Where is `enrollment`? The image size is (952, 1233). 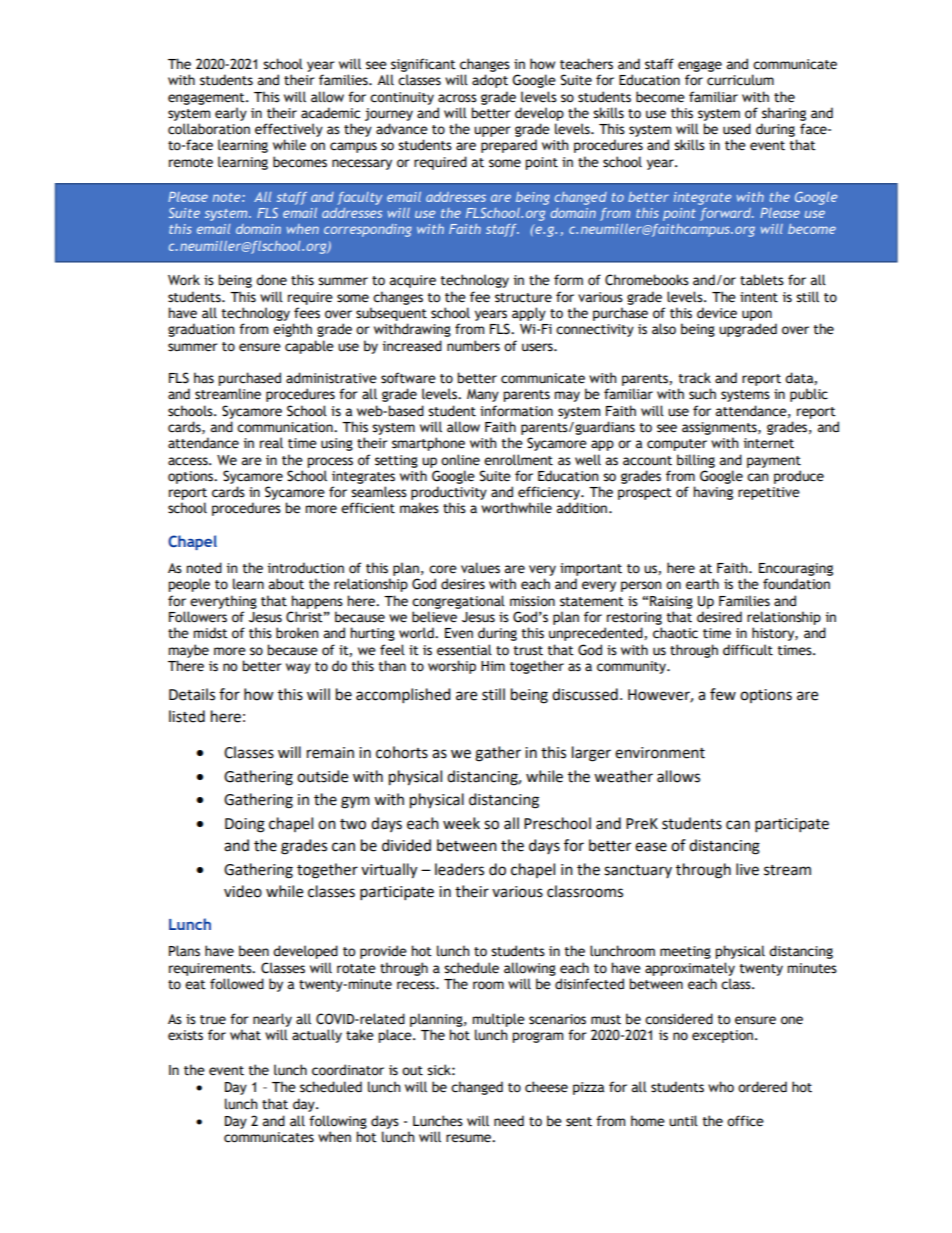
enrollment is located at coordinates (518, 460).
